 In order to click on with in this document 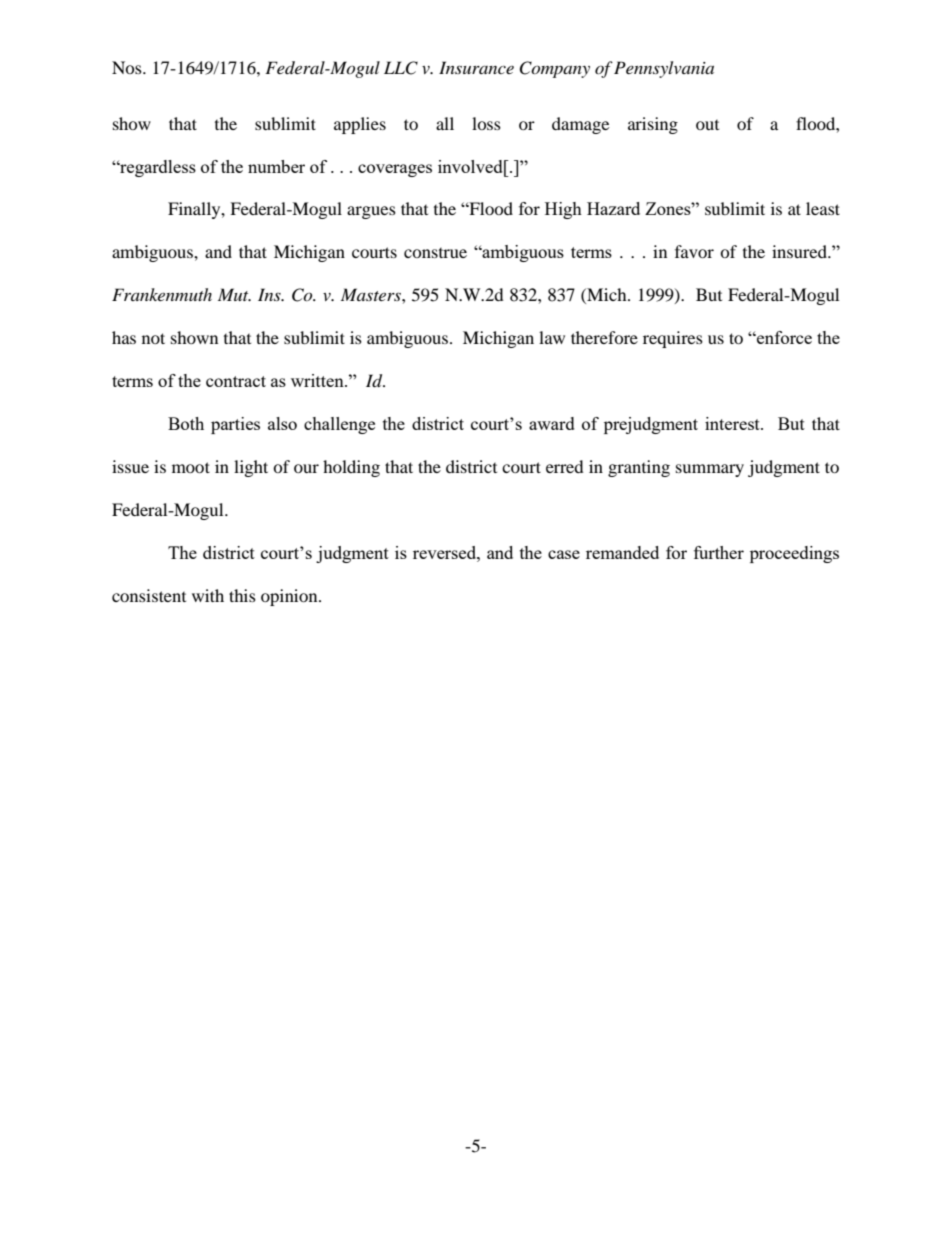, I will do `click(208, 595)`.
